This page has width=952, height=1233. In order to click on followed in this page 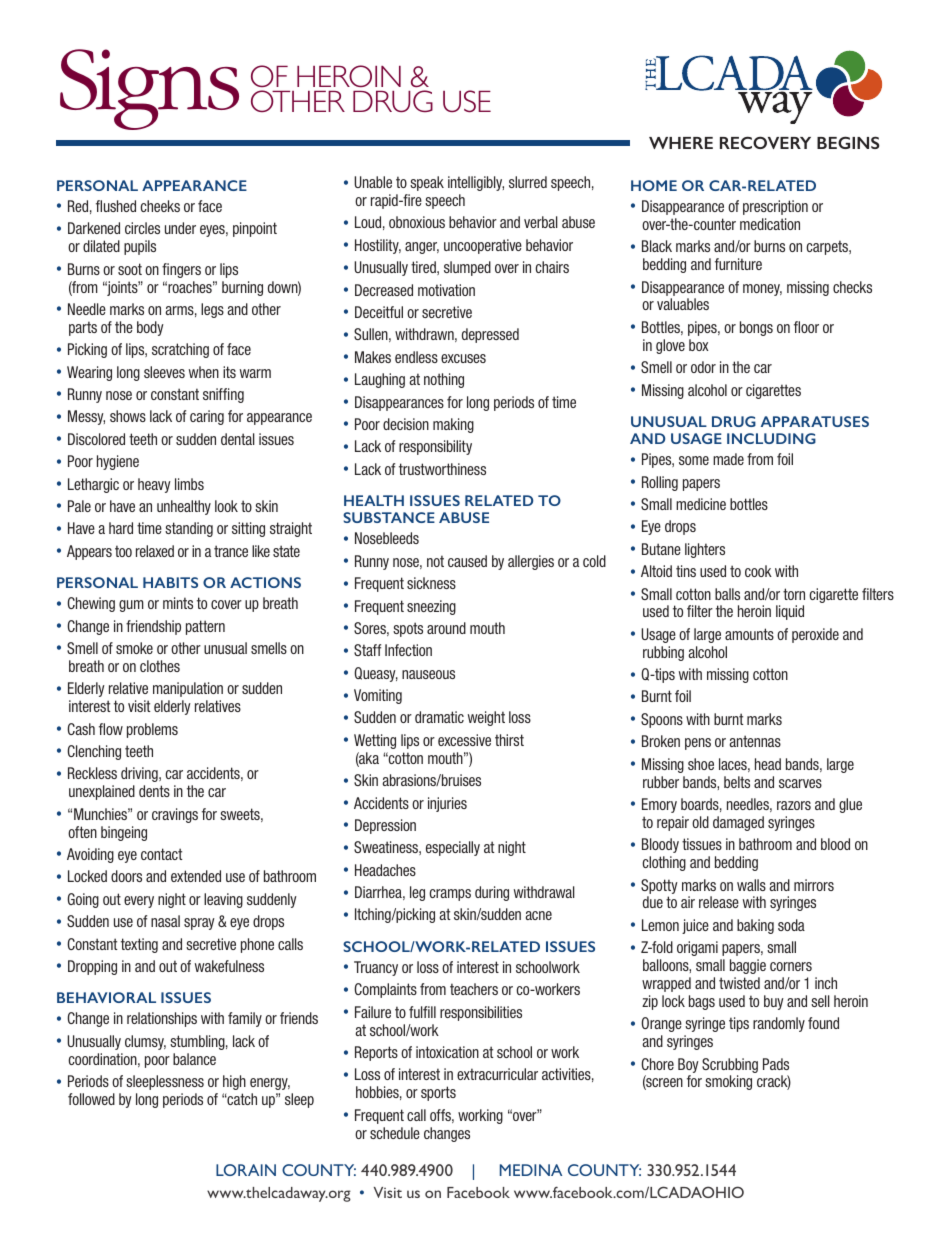, I will do `click(91, 1099)`.
